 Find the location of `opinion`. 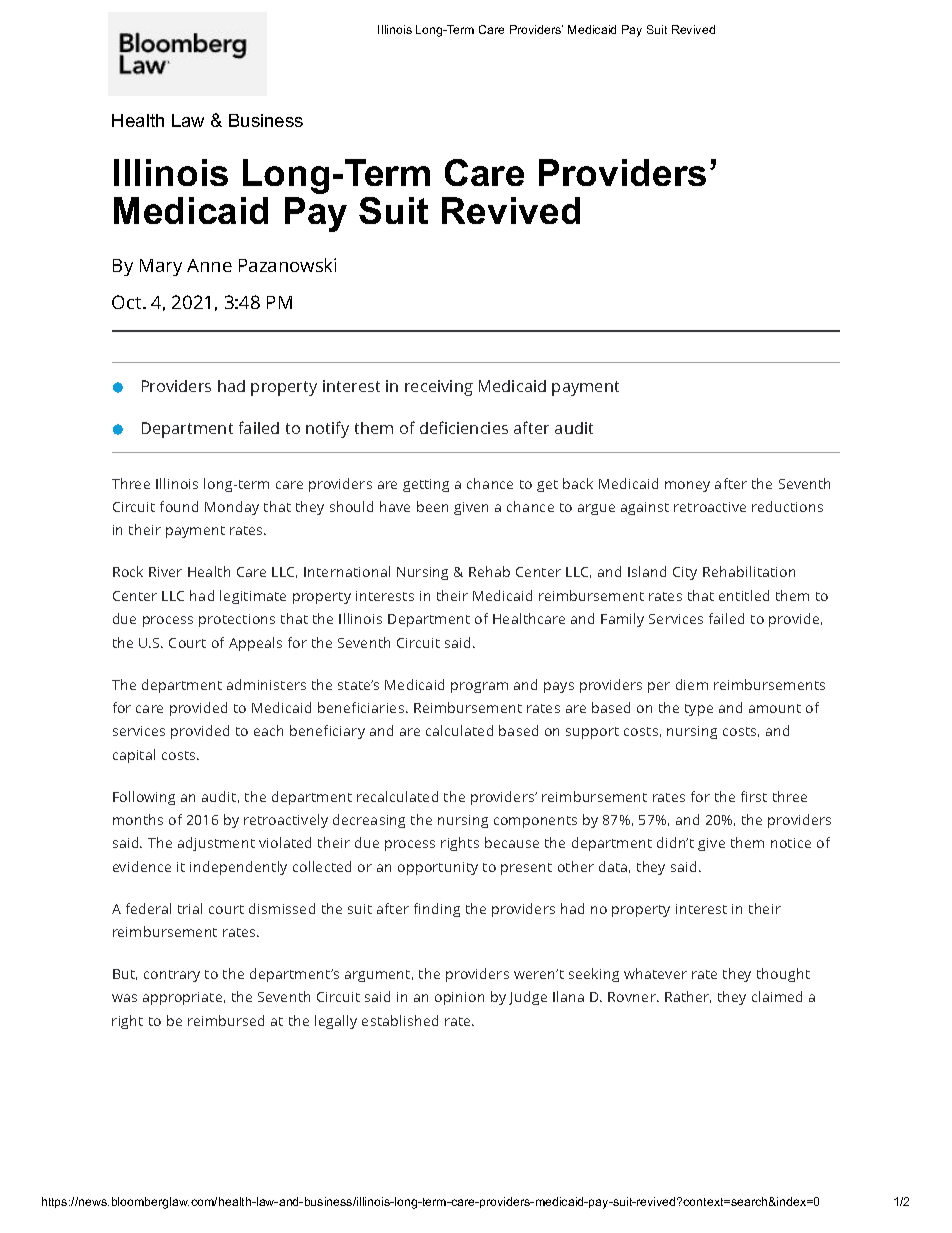

opinion is located at coordinates (459, 998).
